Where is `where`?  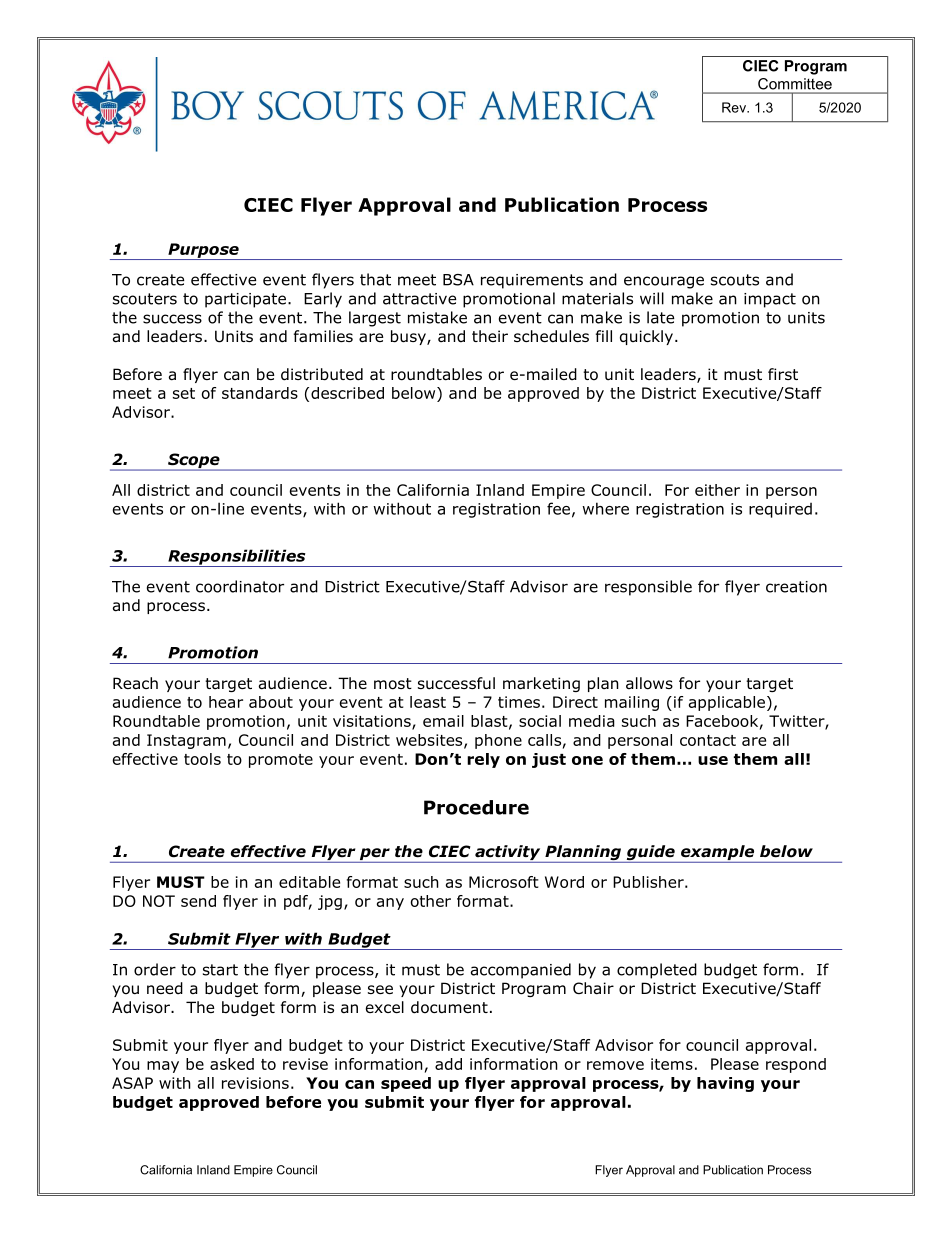 where is located at coordinates (605, 508).
